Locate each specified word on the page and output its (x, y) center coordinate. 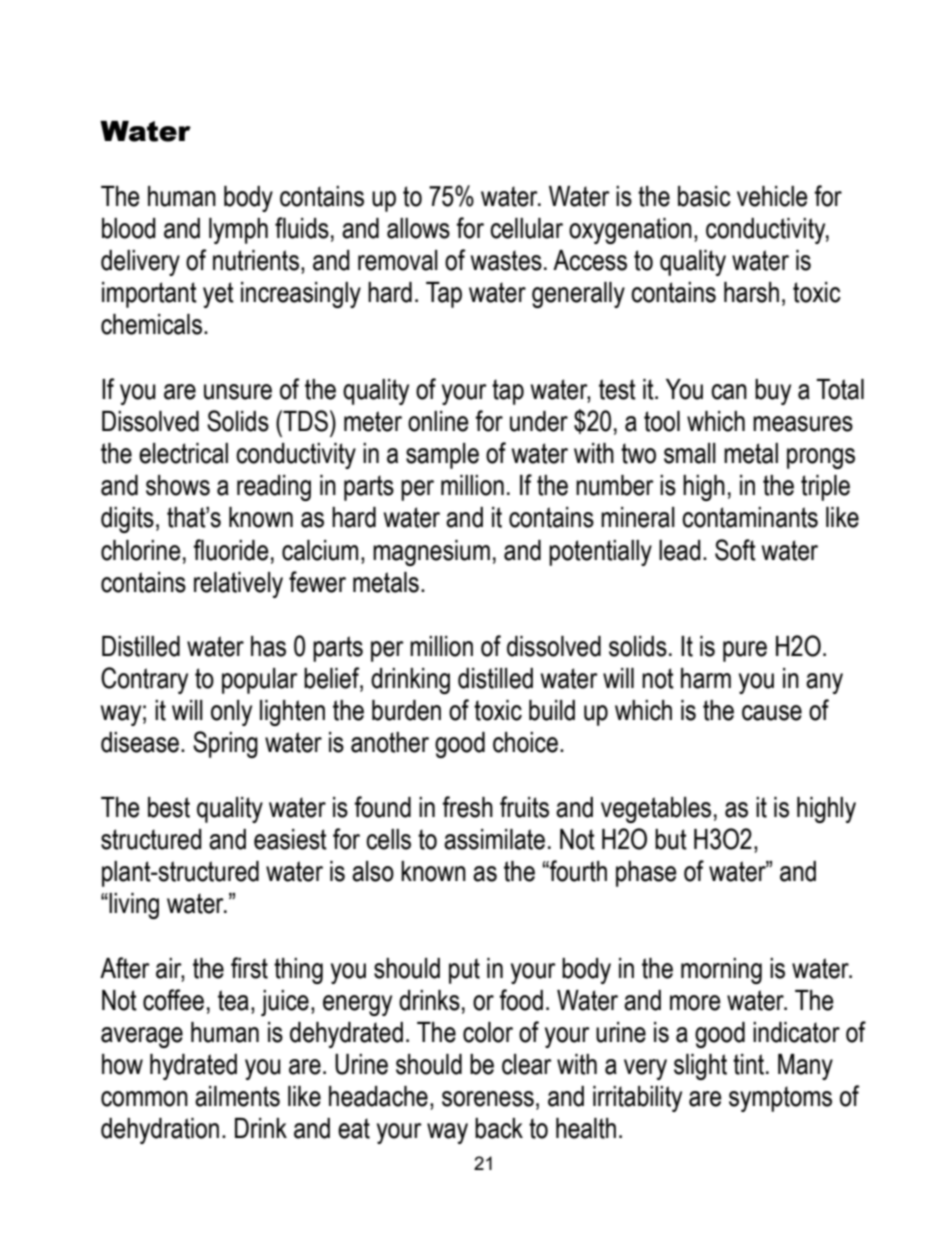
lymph (238, 231)
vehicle (772, 196)
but (671, 839)
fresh (467, 807)
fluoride (231, 550)
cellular (526, 228)
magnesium (431, 553)
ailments (237, 1096)
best (169, 807)
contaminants (750, 517)
